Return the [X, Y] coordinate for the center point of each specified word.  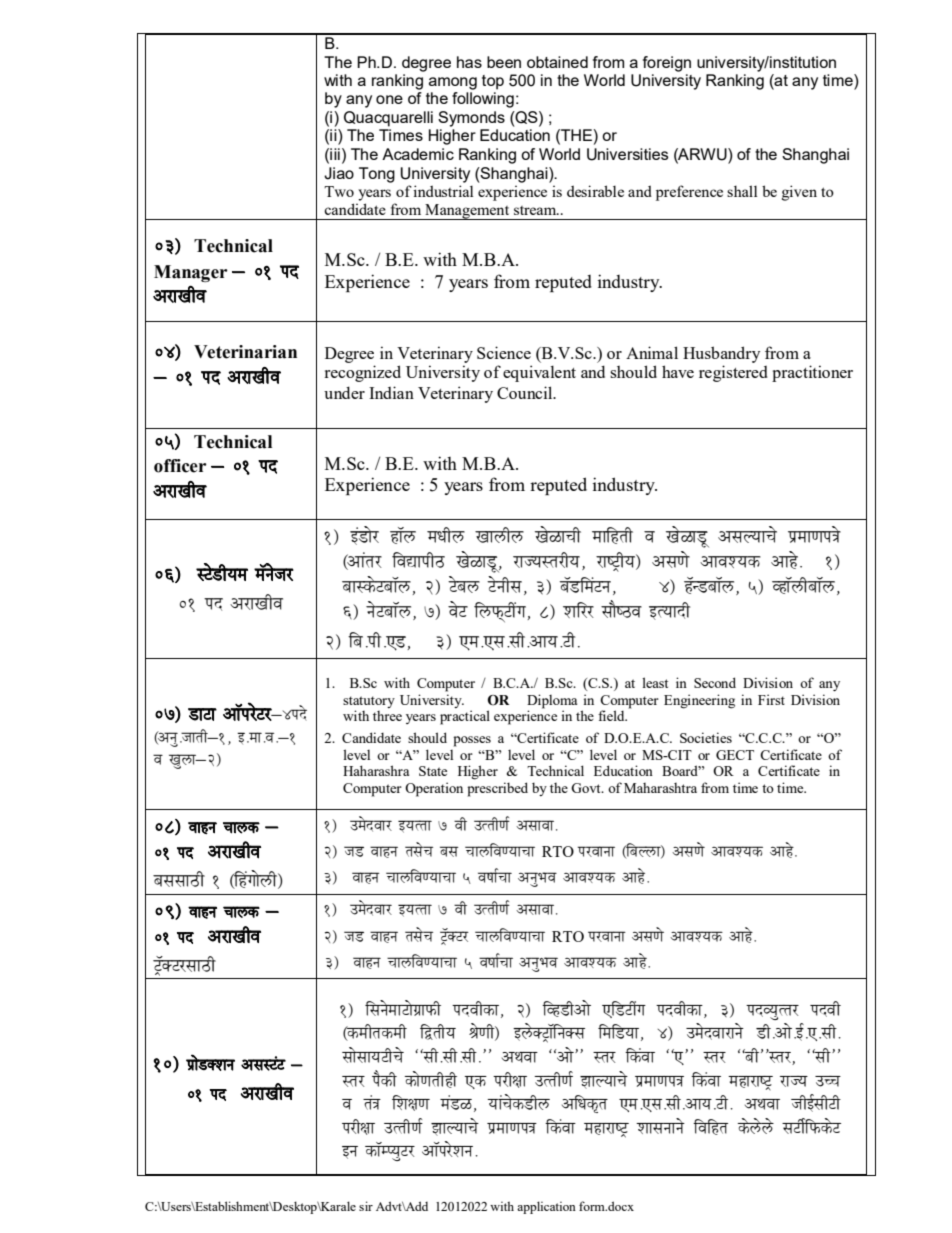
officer [180, 466]
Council [526, 392]
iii [334, 154]
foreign [667, 64]
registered [733, 373]
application [546, 1207]
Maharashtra [660, 788]
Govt [587, 788]
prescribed [497, 789]
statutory [369, 703]
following [483, 100]
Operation [434, 789]
